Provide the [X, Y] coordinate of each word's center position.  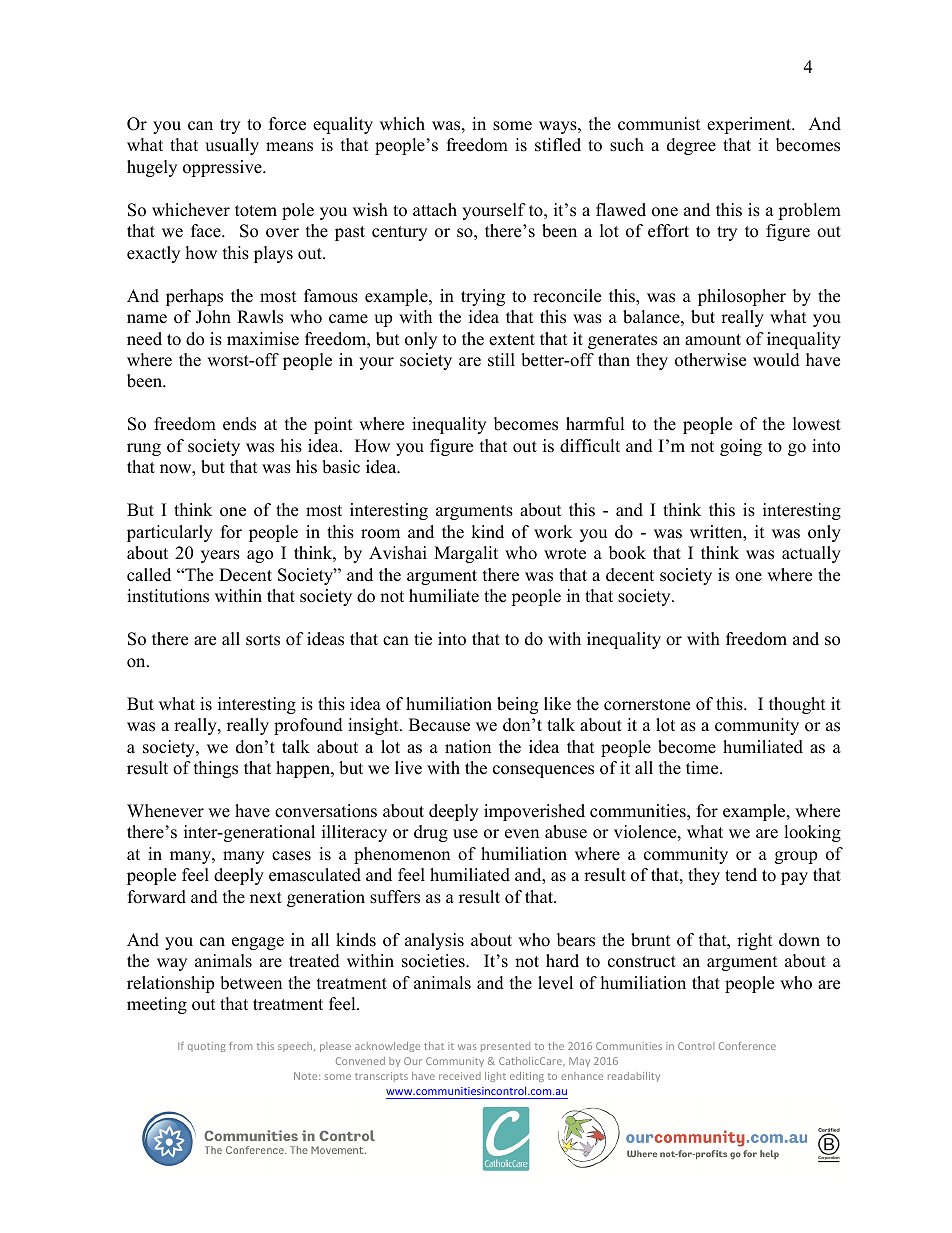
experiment [750, 125]
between [251, 983]
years [220, 556]
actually [811, 554]
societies [434, 961]
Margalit [466, 554]
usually [232, 146]
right [755, 941]
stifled [558, 145]
